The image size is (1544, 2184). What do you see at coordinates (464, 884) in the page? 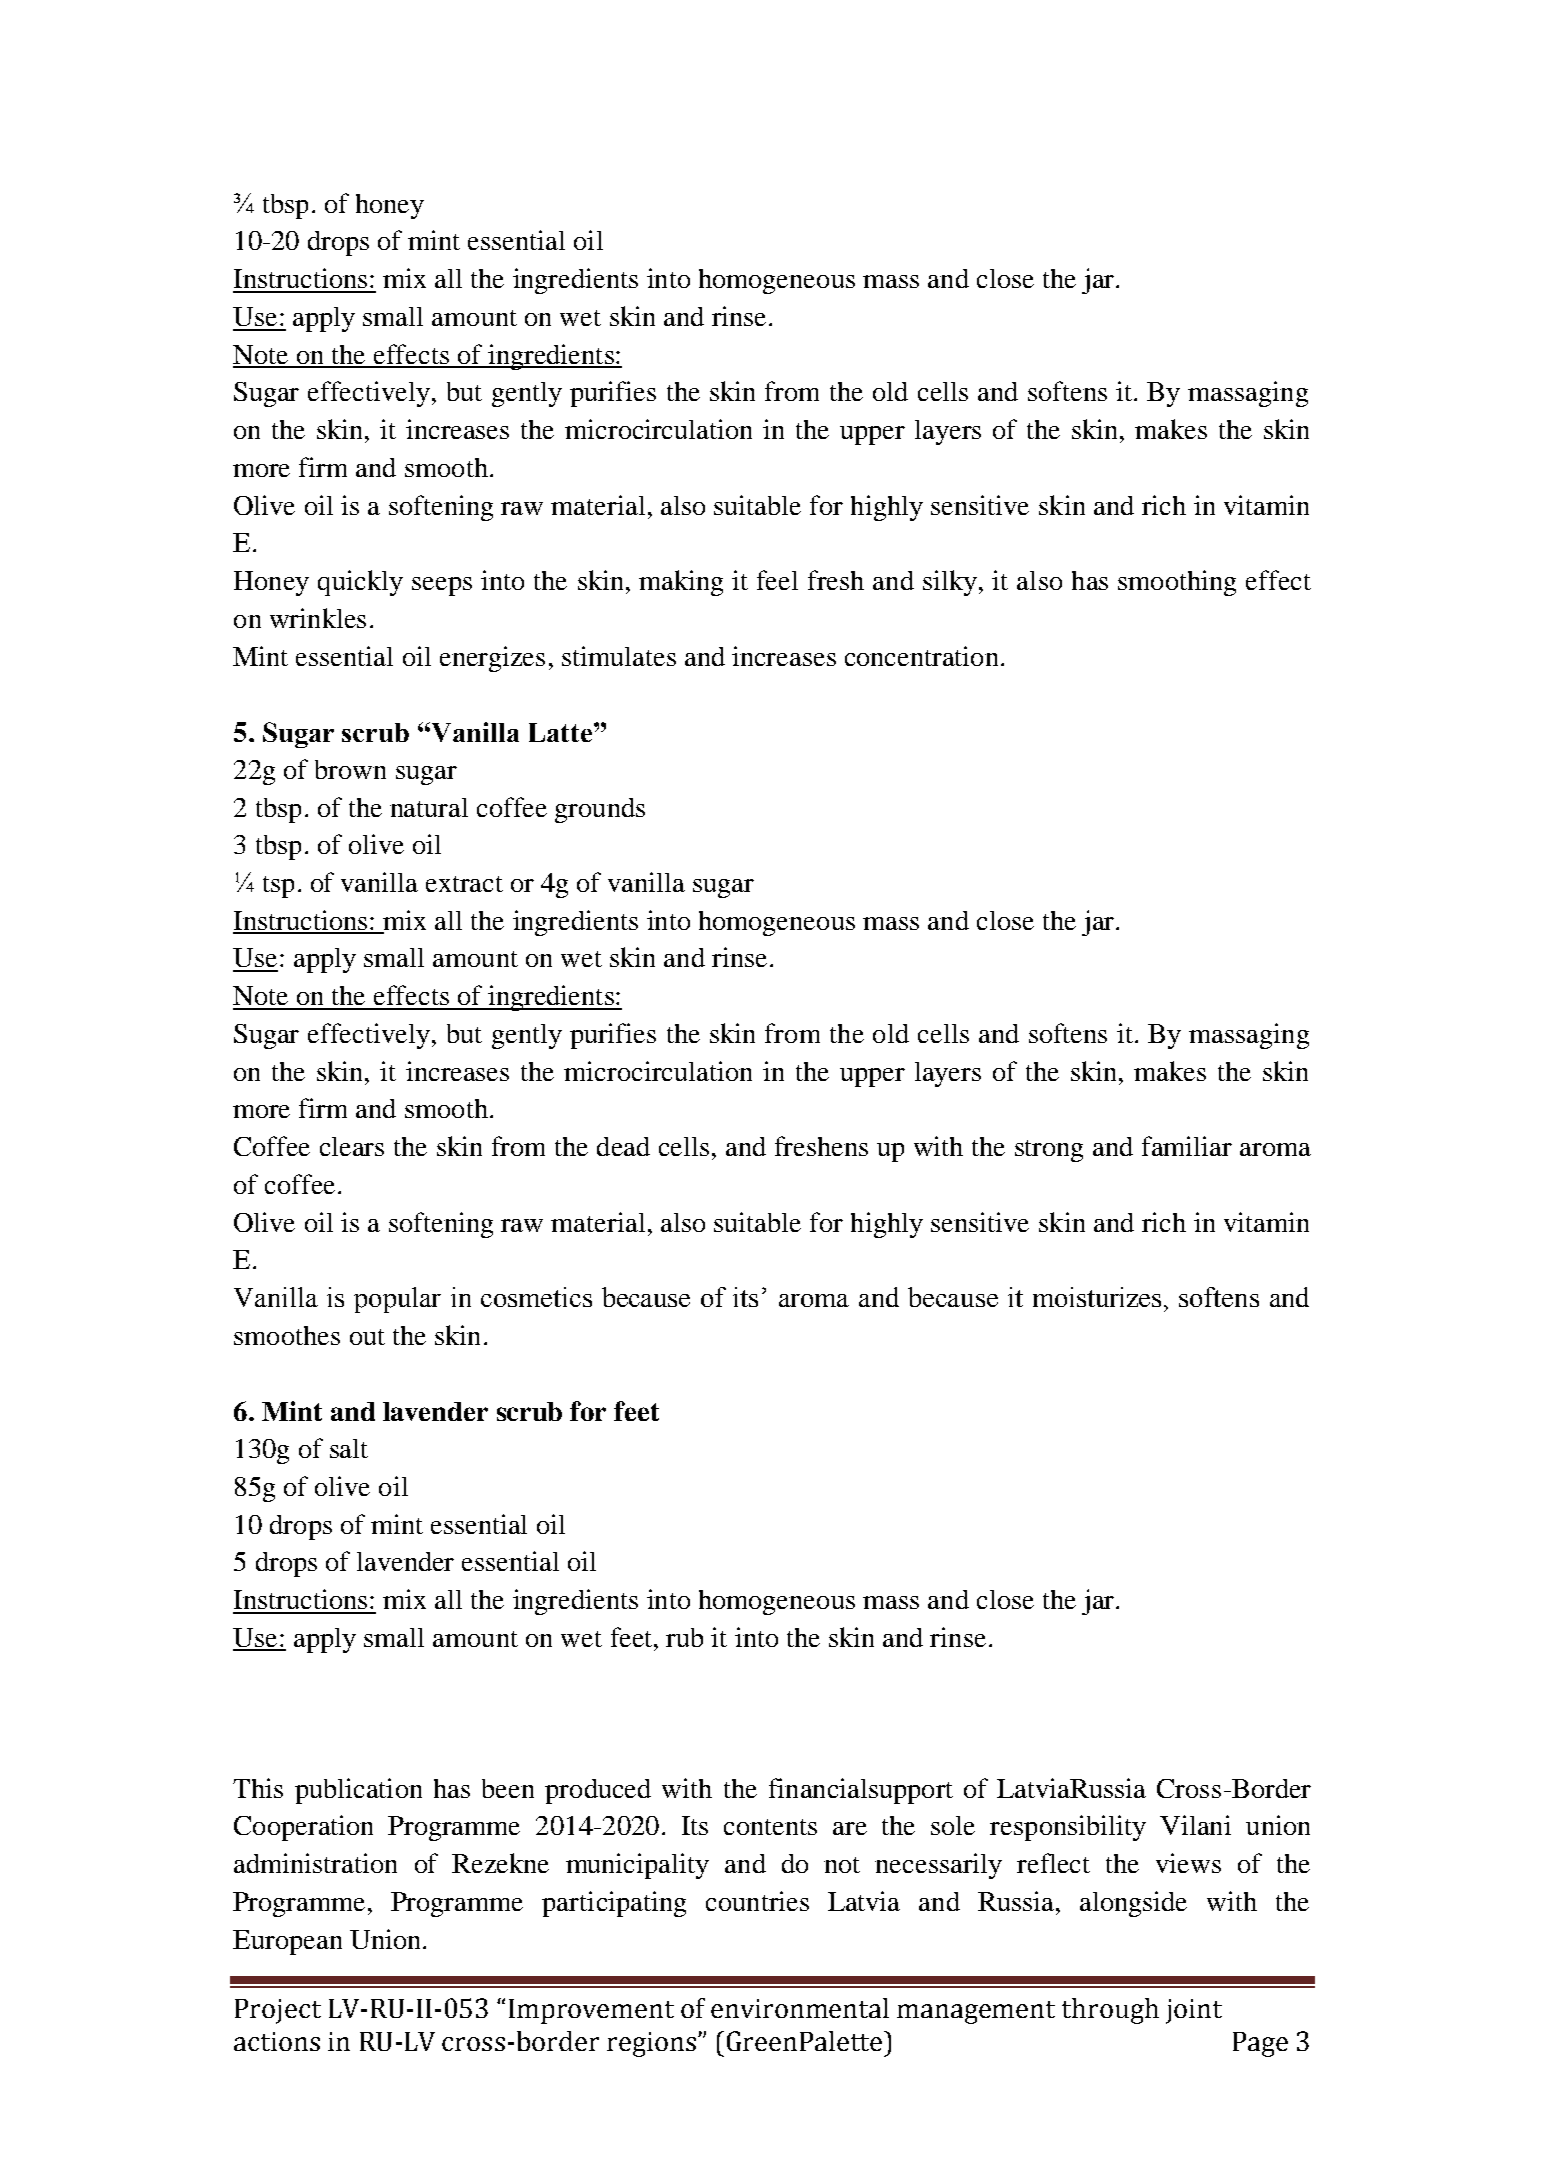
I see `extract` at bounding box center [464, 884].
